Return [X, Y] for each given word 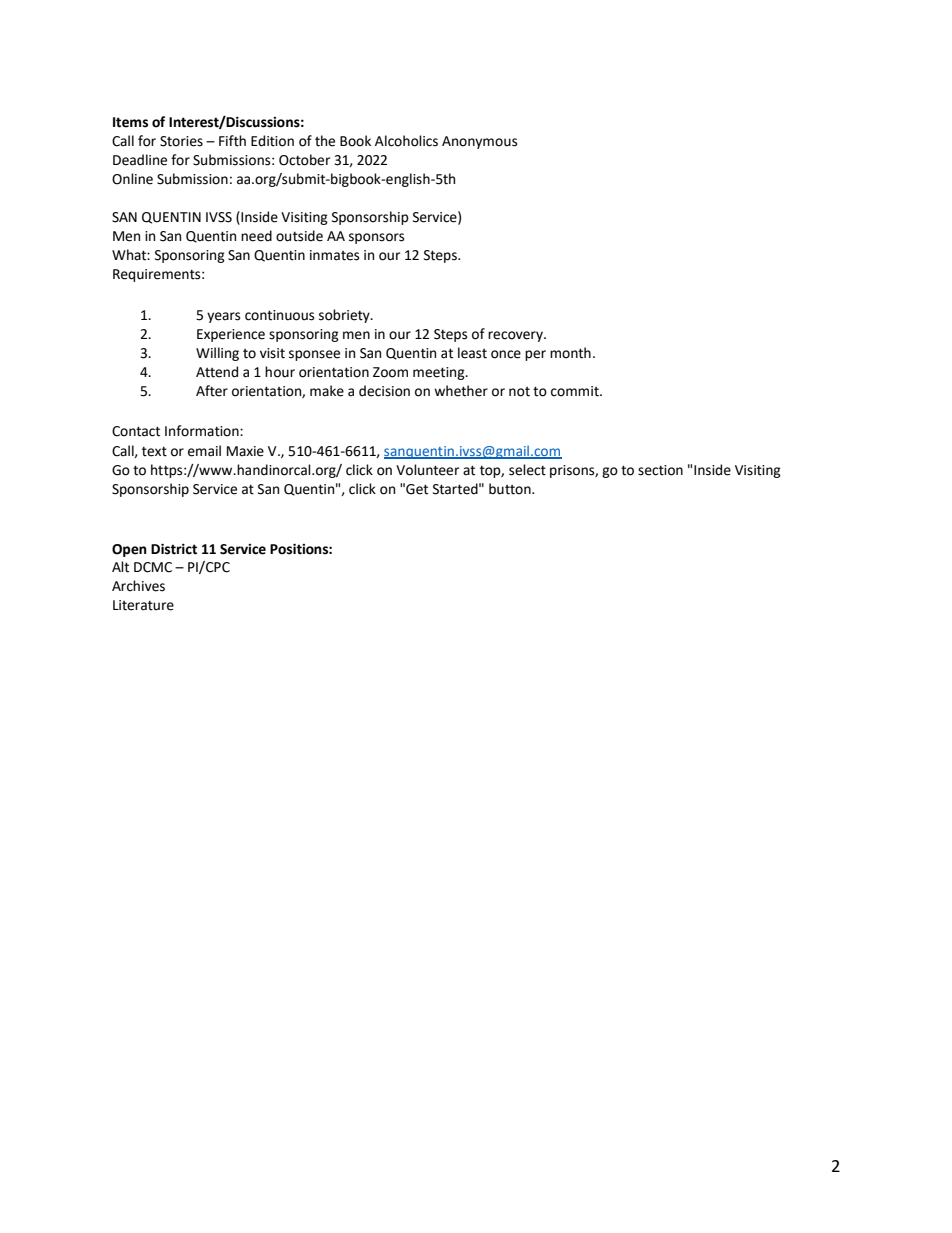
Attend [217, 372]
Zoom [390, 372]
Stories [181, 141]
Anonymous [479, 142]
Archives [138, 586]
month [570, 353]
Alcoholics [406, 141]
